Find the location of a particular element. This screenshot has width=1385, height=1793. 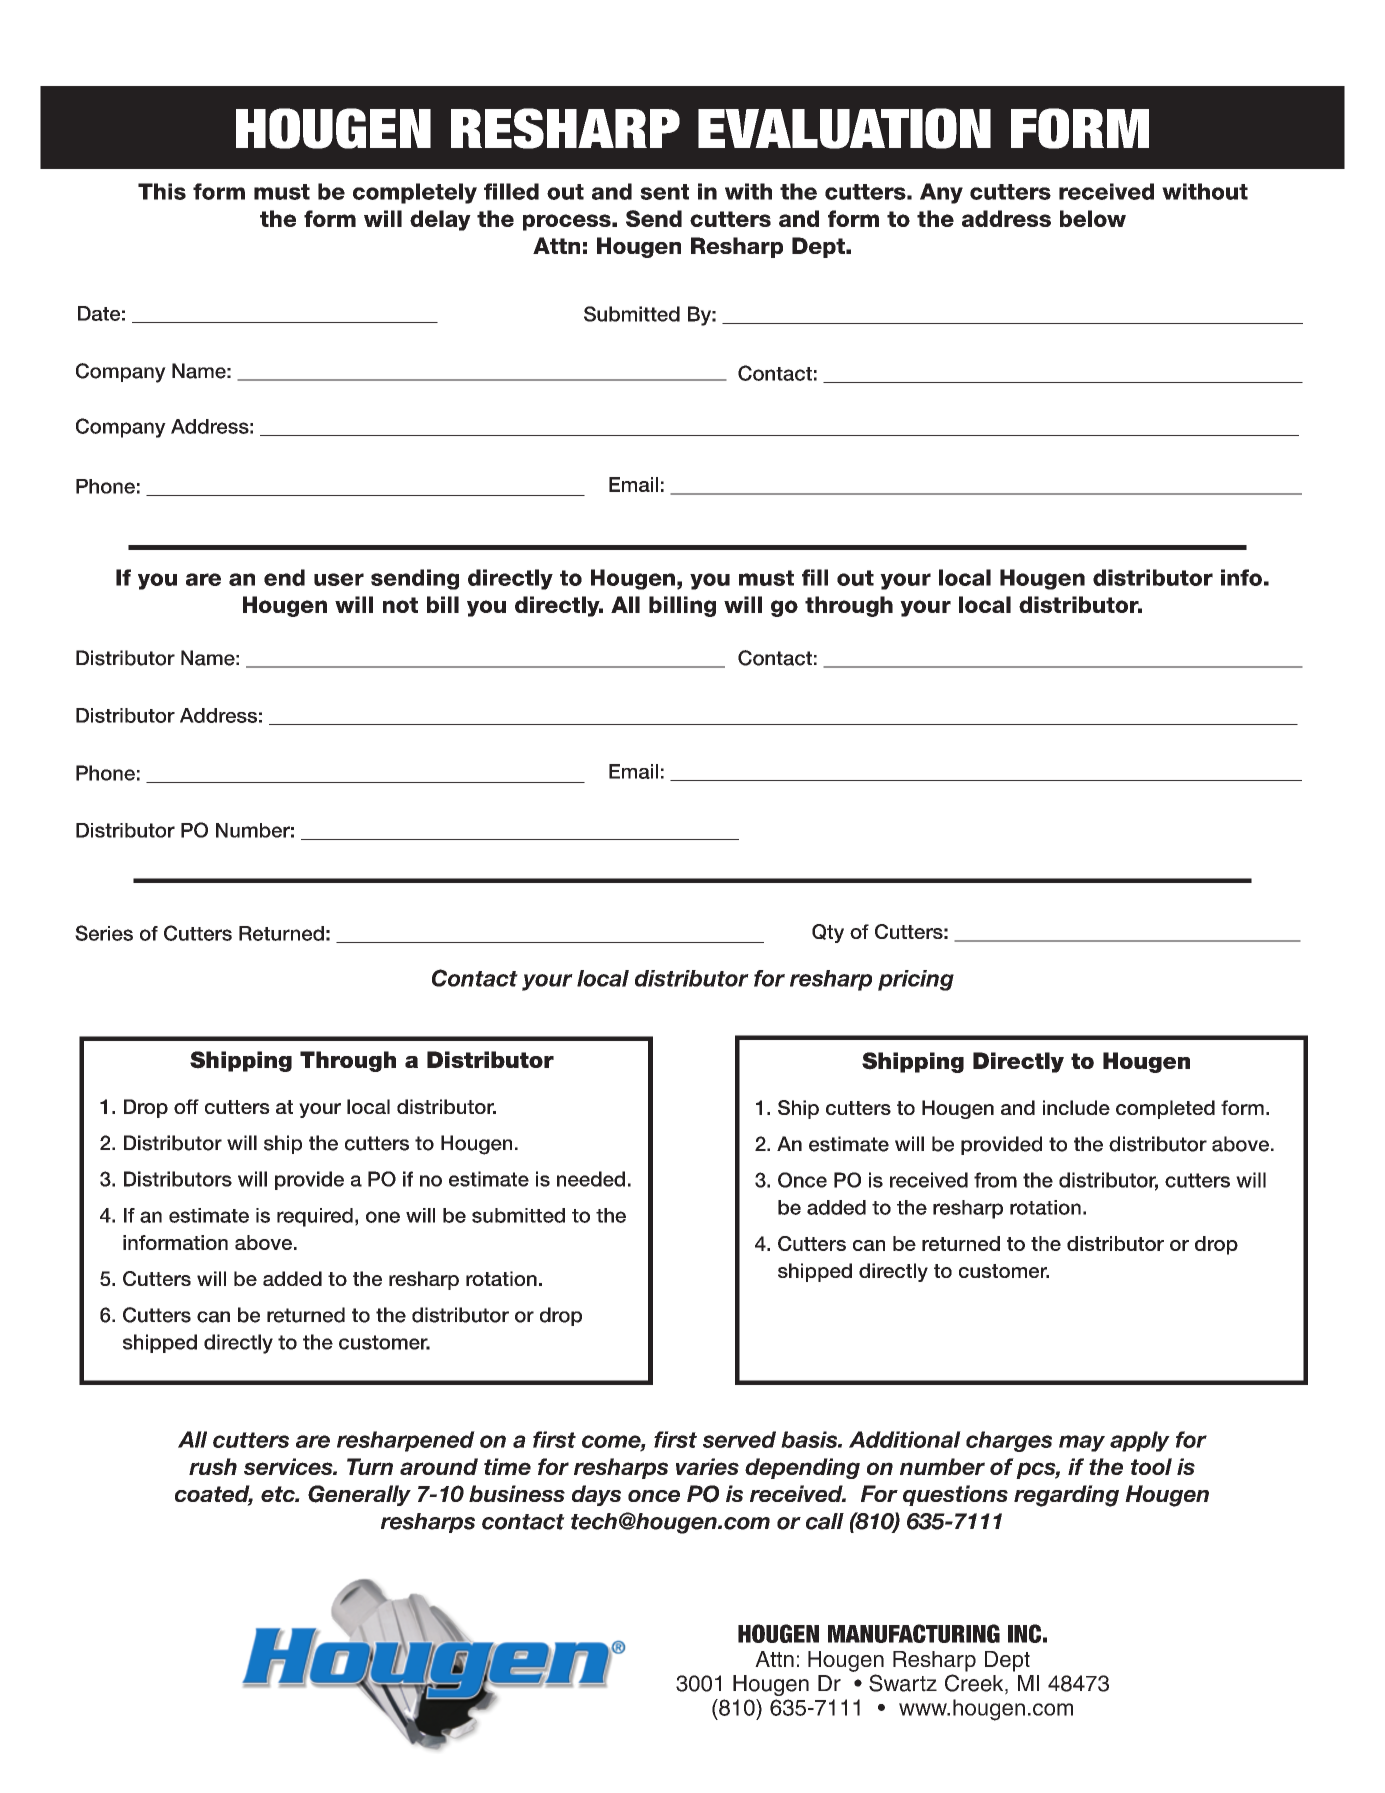

Generally is located at coordinates (359, 1495).
